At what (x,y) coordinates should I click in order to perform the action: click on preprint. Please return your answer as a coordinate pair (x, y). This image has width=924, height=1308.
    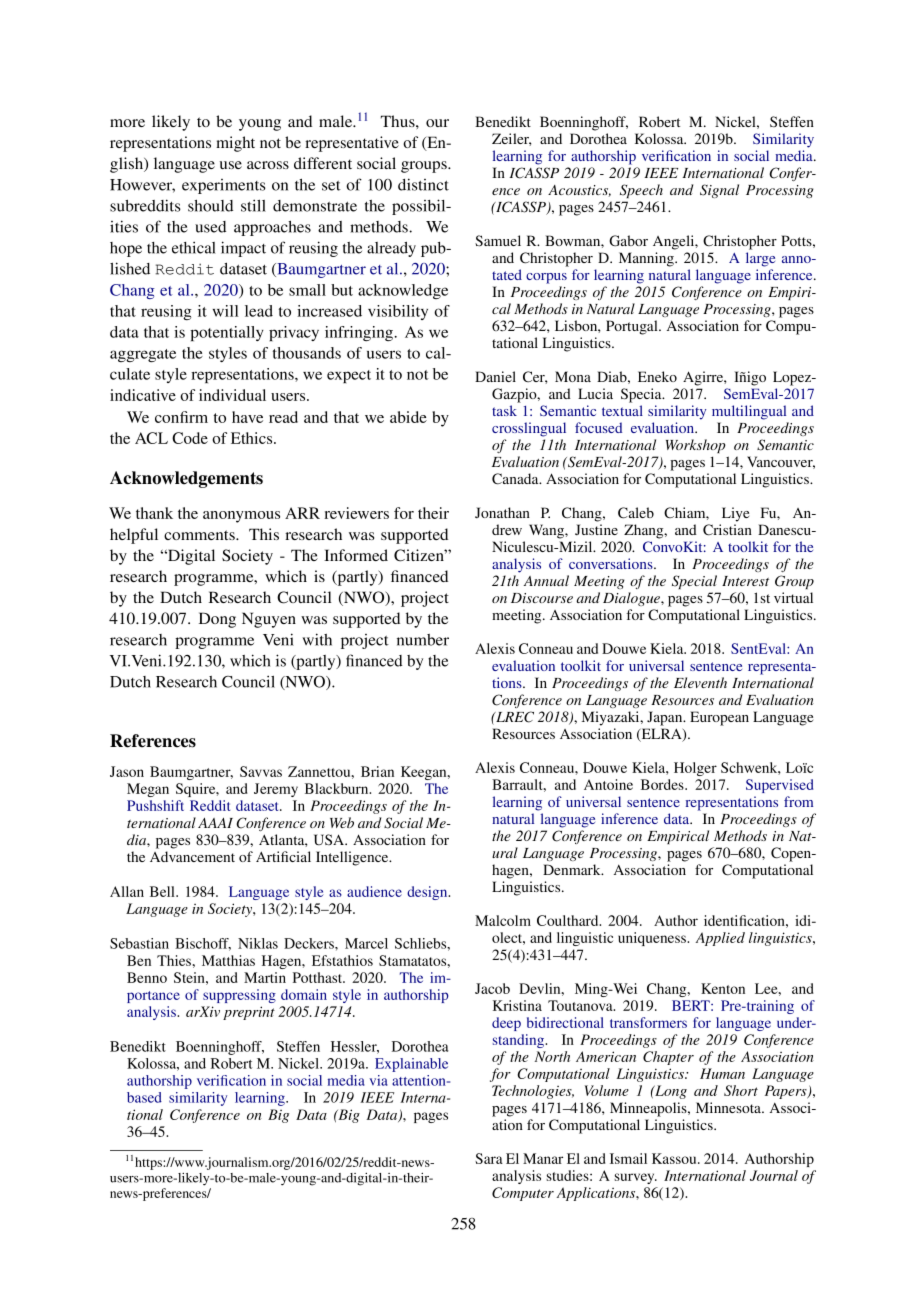
    Looking at the image, I should click on (249, 1013).
